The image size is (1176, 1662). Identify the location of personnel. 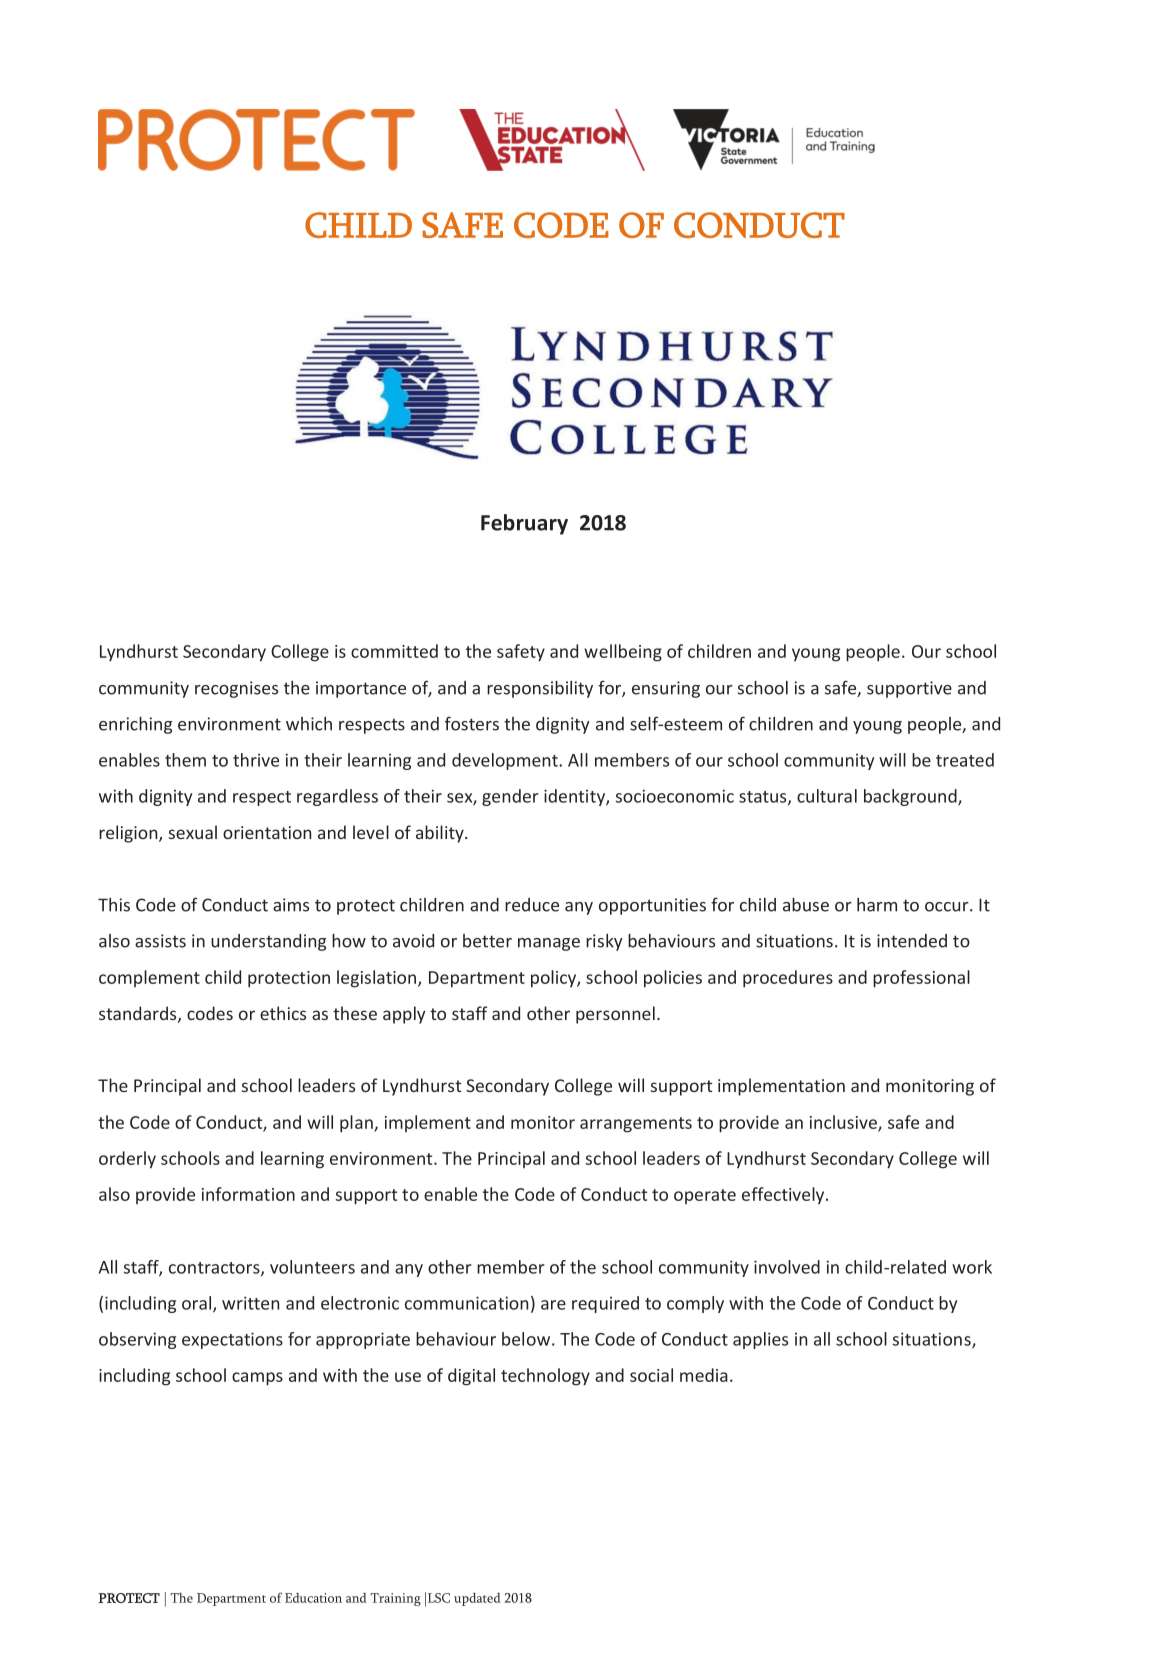
(615, 1015).
